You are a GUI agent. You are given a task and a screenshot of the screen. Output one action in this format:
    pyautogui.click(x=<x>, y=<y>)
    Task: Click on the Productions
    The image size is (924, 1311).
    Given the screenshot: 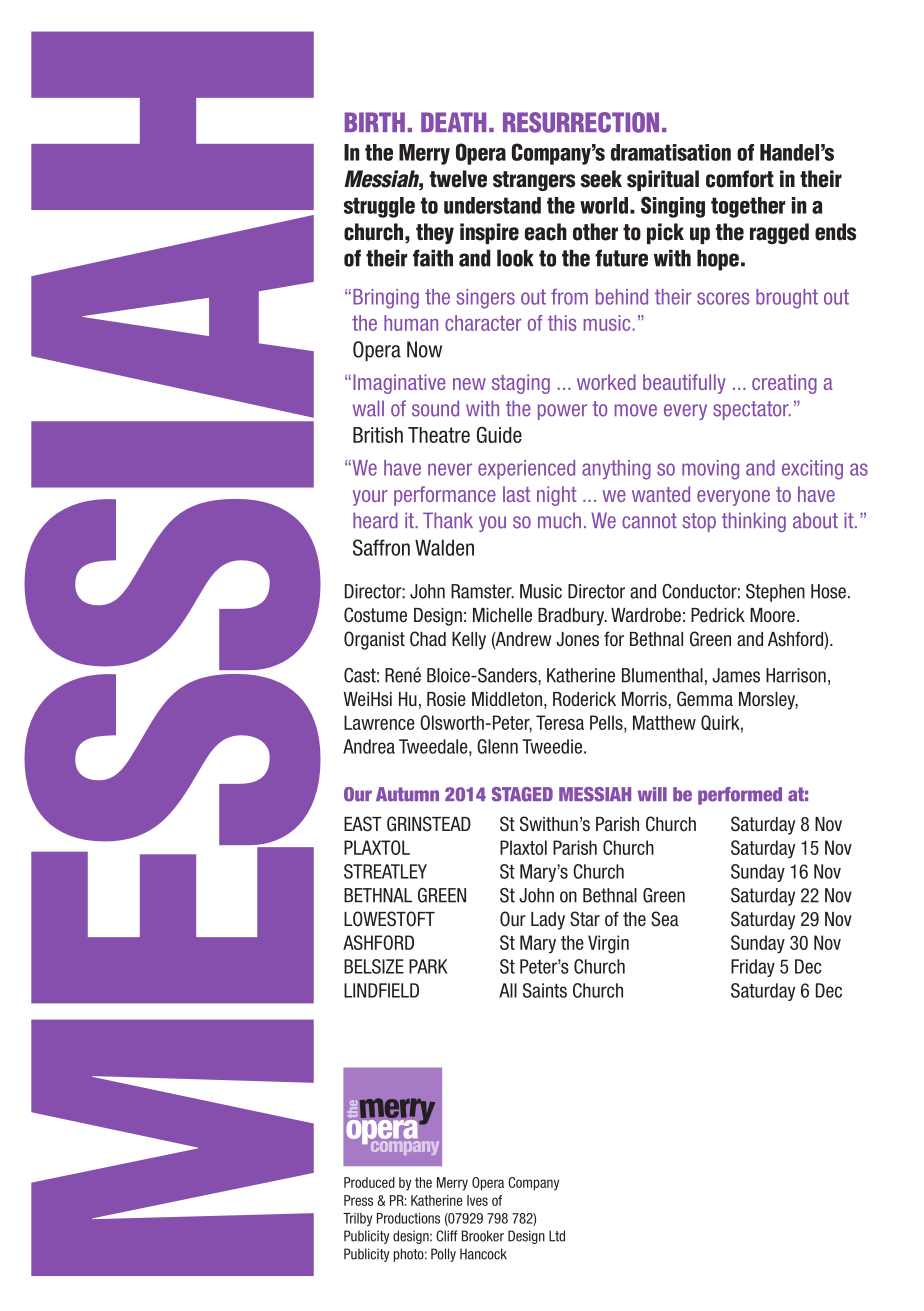 What is the action you would take?
    pyautogui.click(x=408, y=1218)
